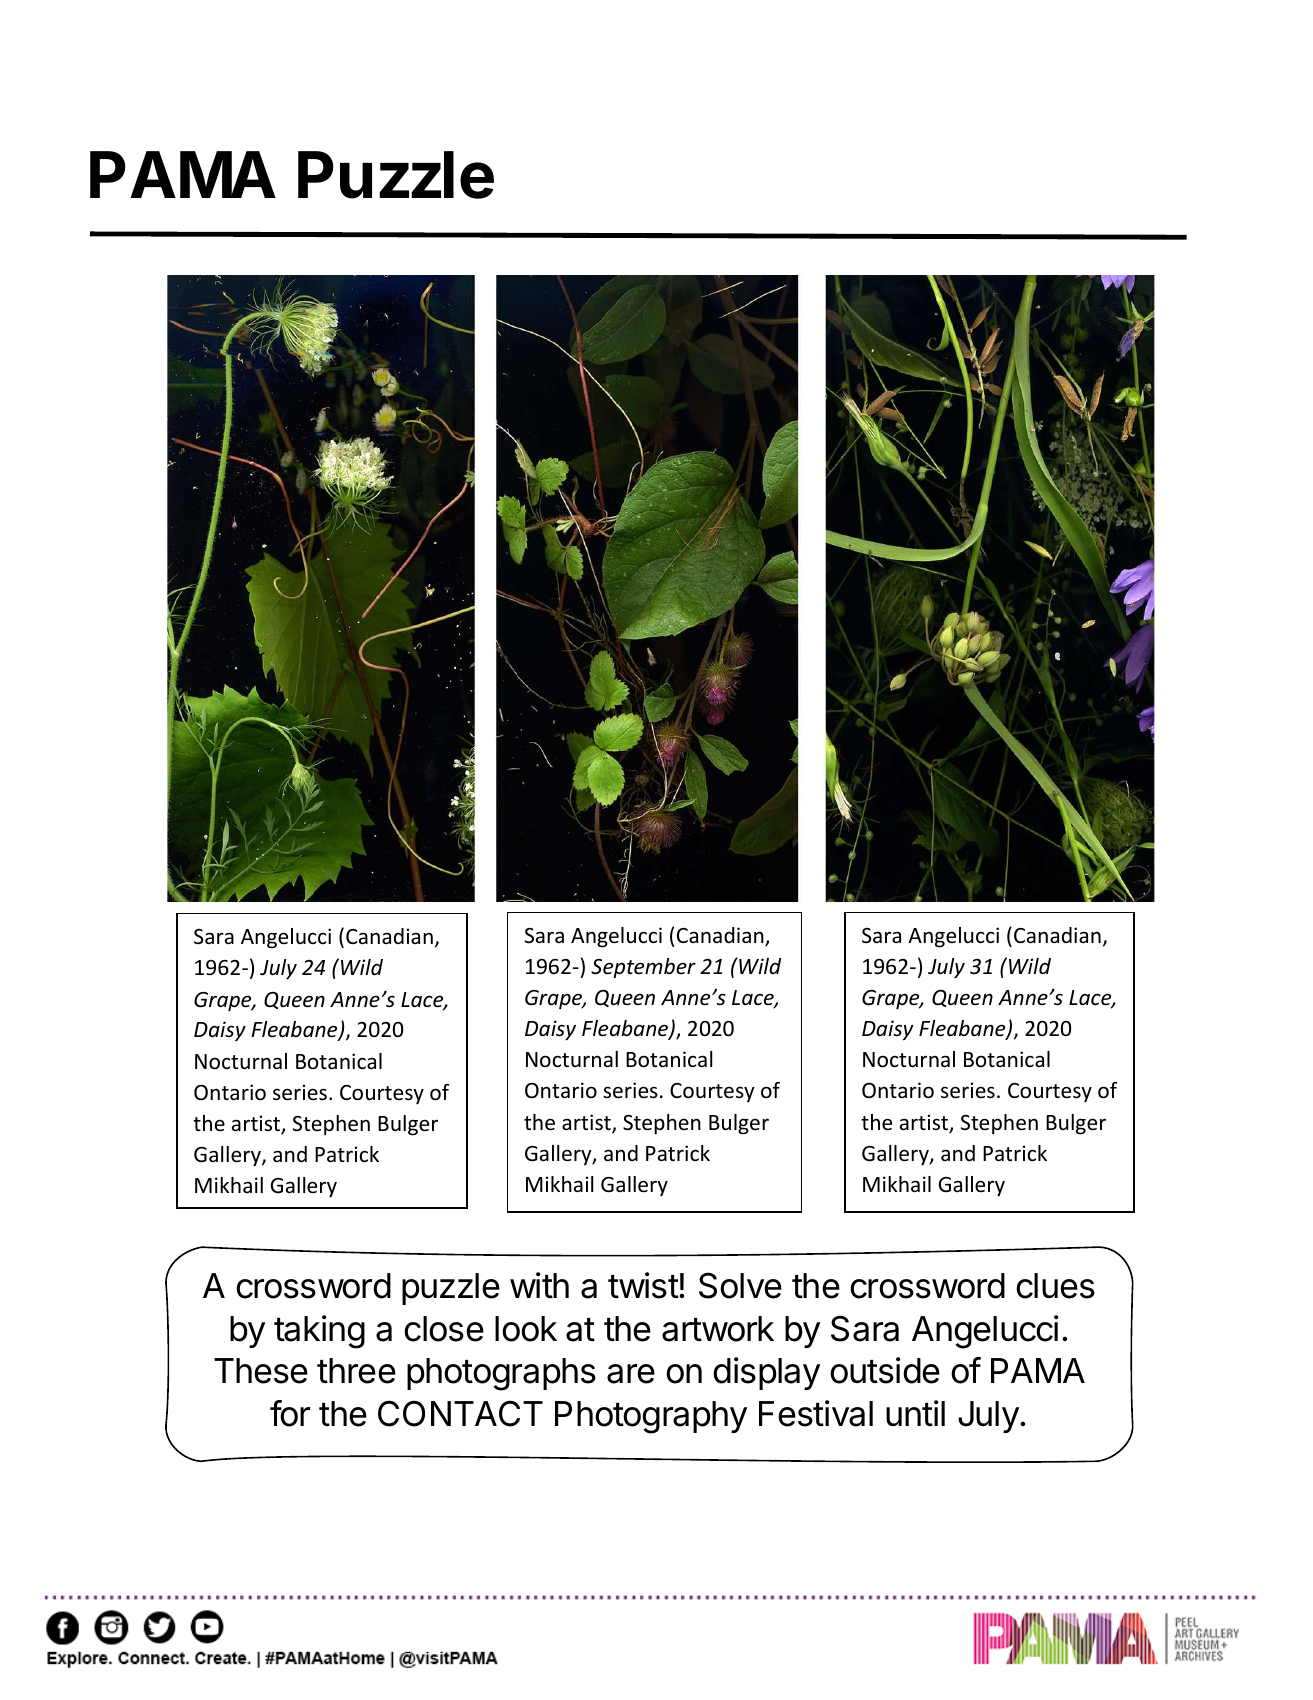 The height and width of the document is (1700, 1313). What do you see at coordinates (1055, 1286) in the document?
I see `clues` at bounding box center [1055, 1286].
